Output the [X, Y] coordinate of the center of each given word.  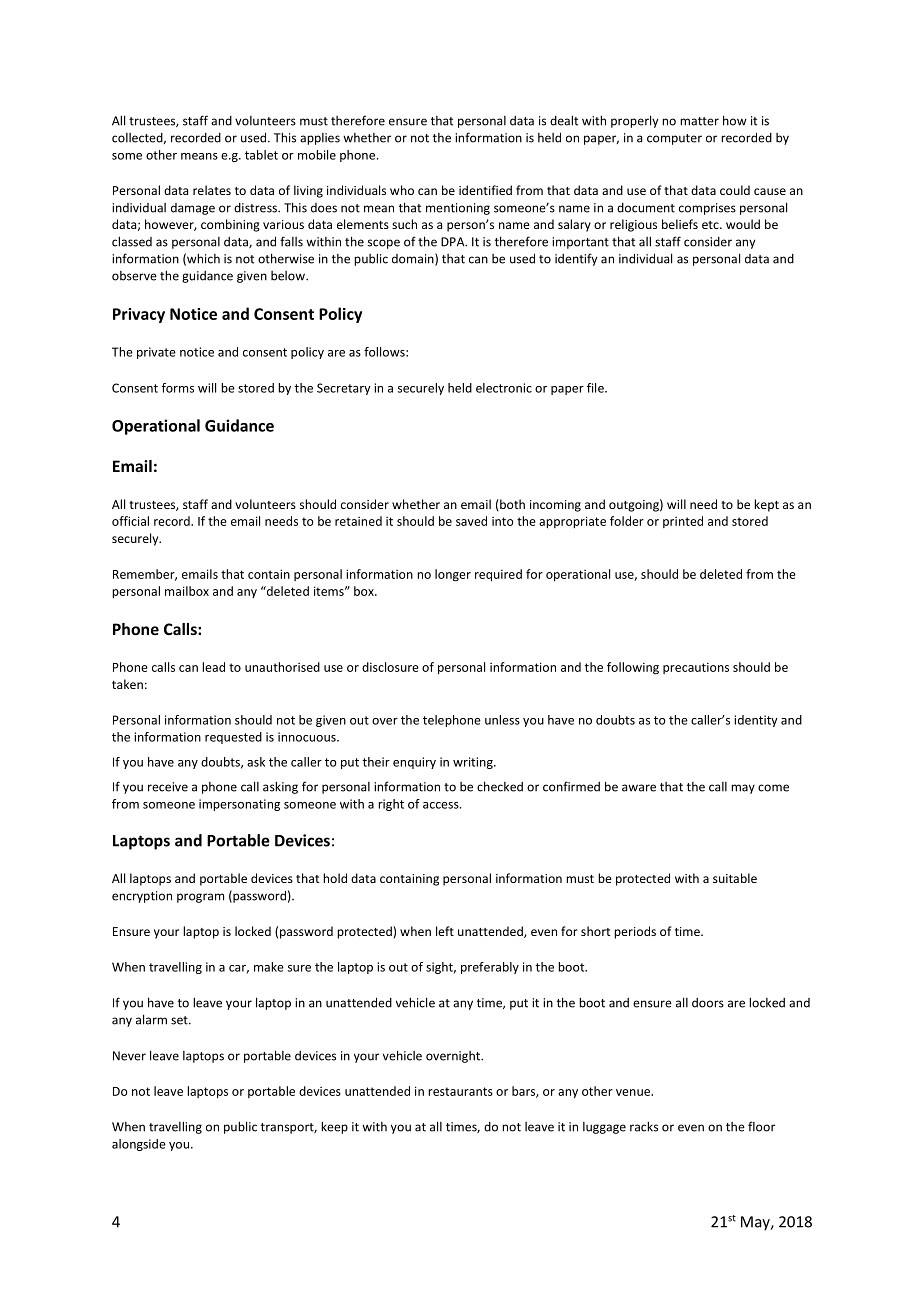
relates [212, 190]
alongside [139, 1145]
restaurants [460, 1091]
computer [674, 139]
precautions [696, 668]
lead [213, 667]
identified [485, 190]
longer [453, 575]
